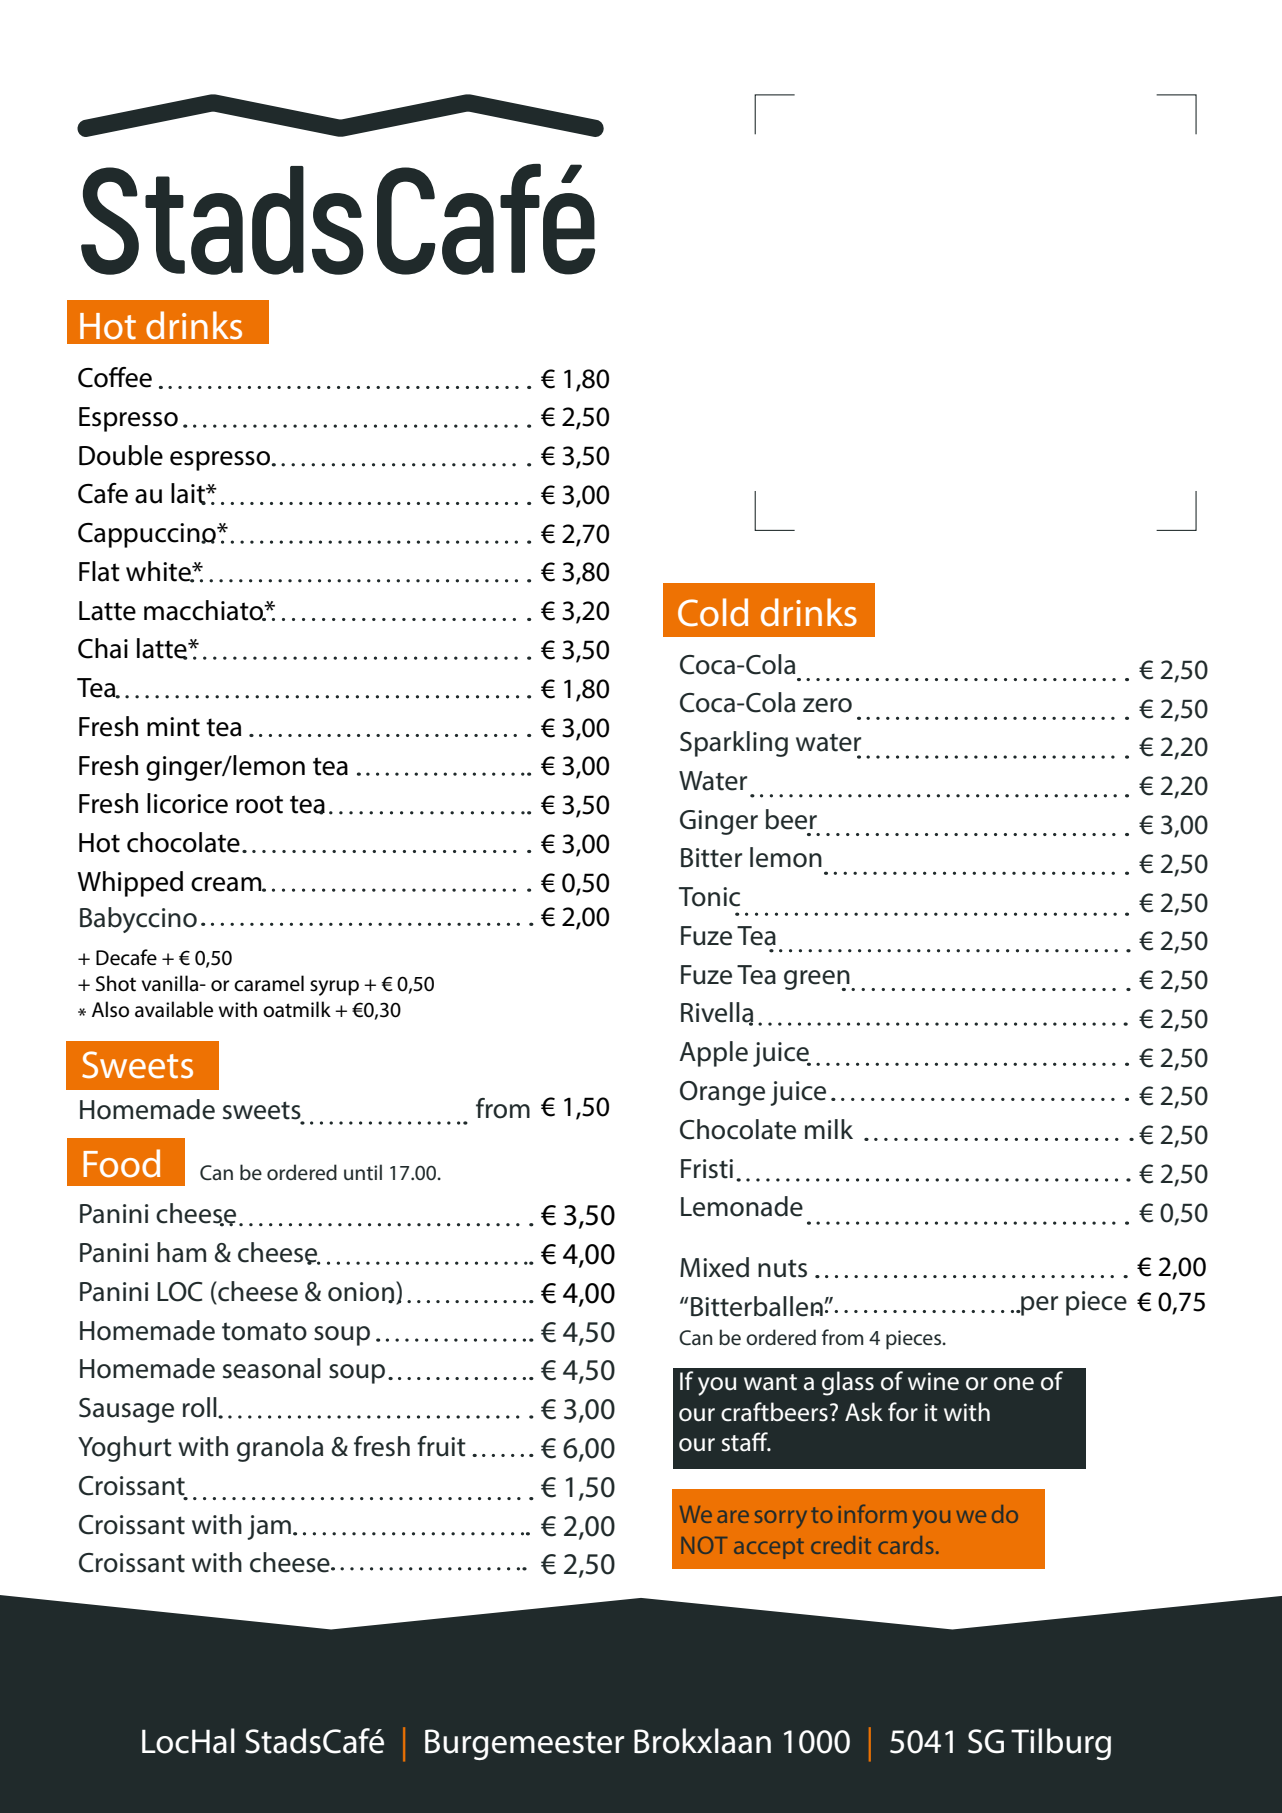 The height and width of the document is (1813, 1282). I want to click on Coffee, so click(115, 377).
